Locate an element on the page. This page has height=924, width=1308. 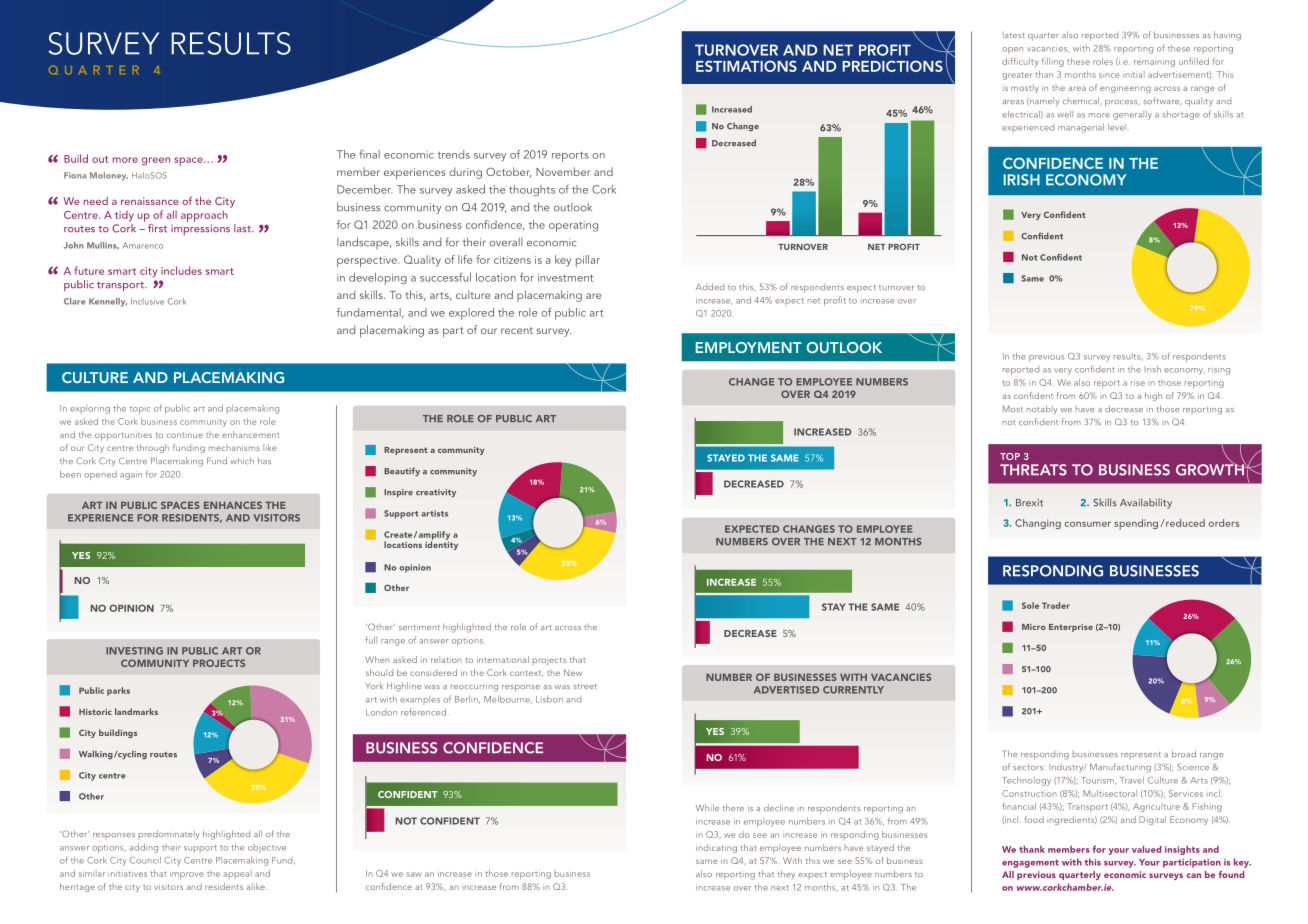
Kennelly is located at coordinates (108, 302).
